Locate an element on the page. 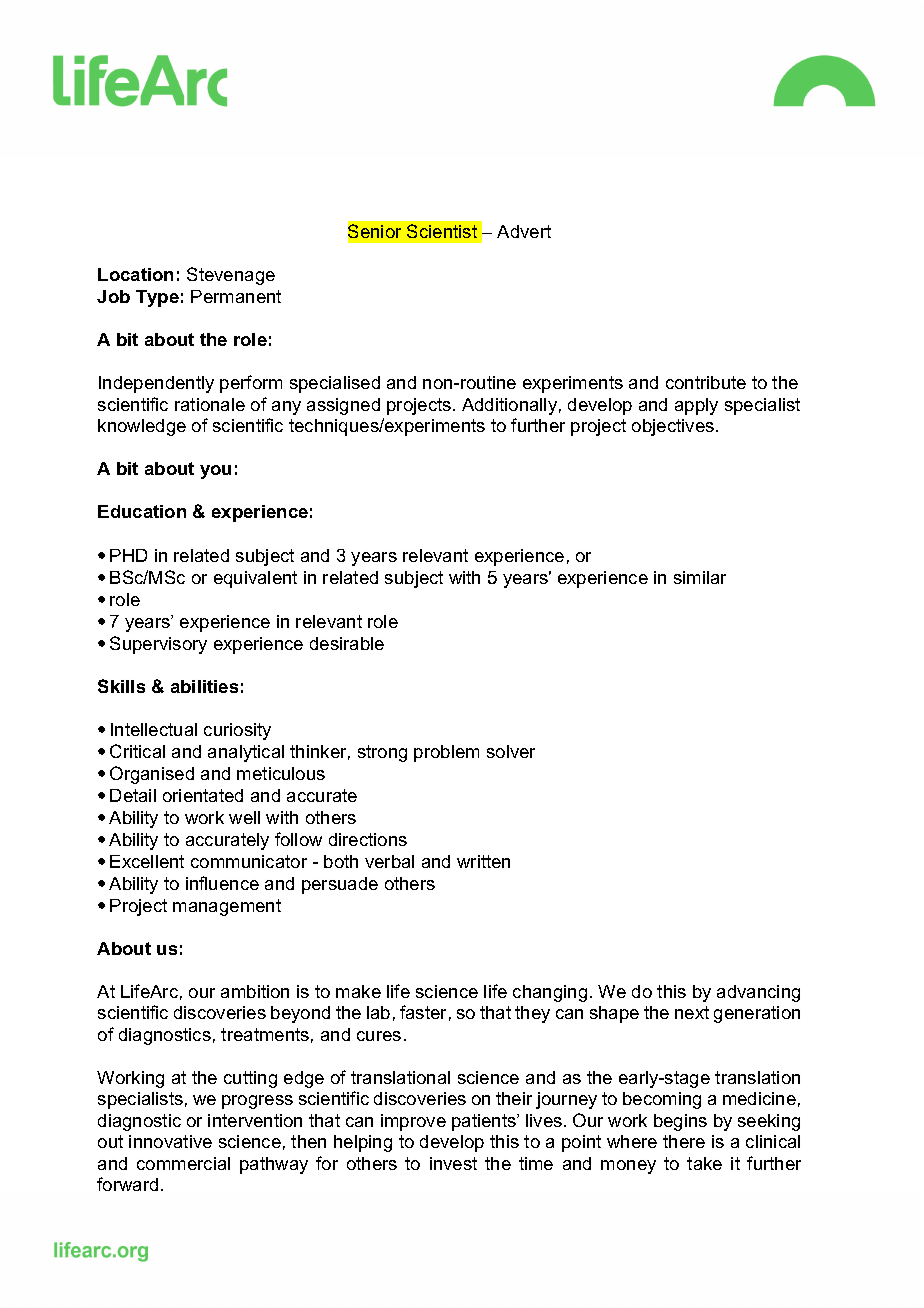 This page has width=924, height=1308. Location is located at coordinates (135, 274).
